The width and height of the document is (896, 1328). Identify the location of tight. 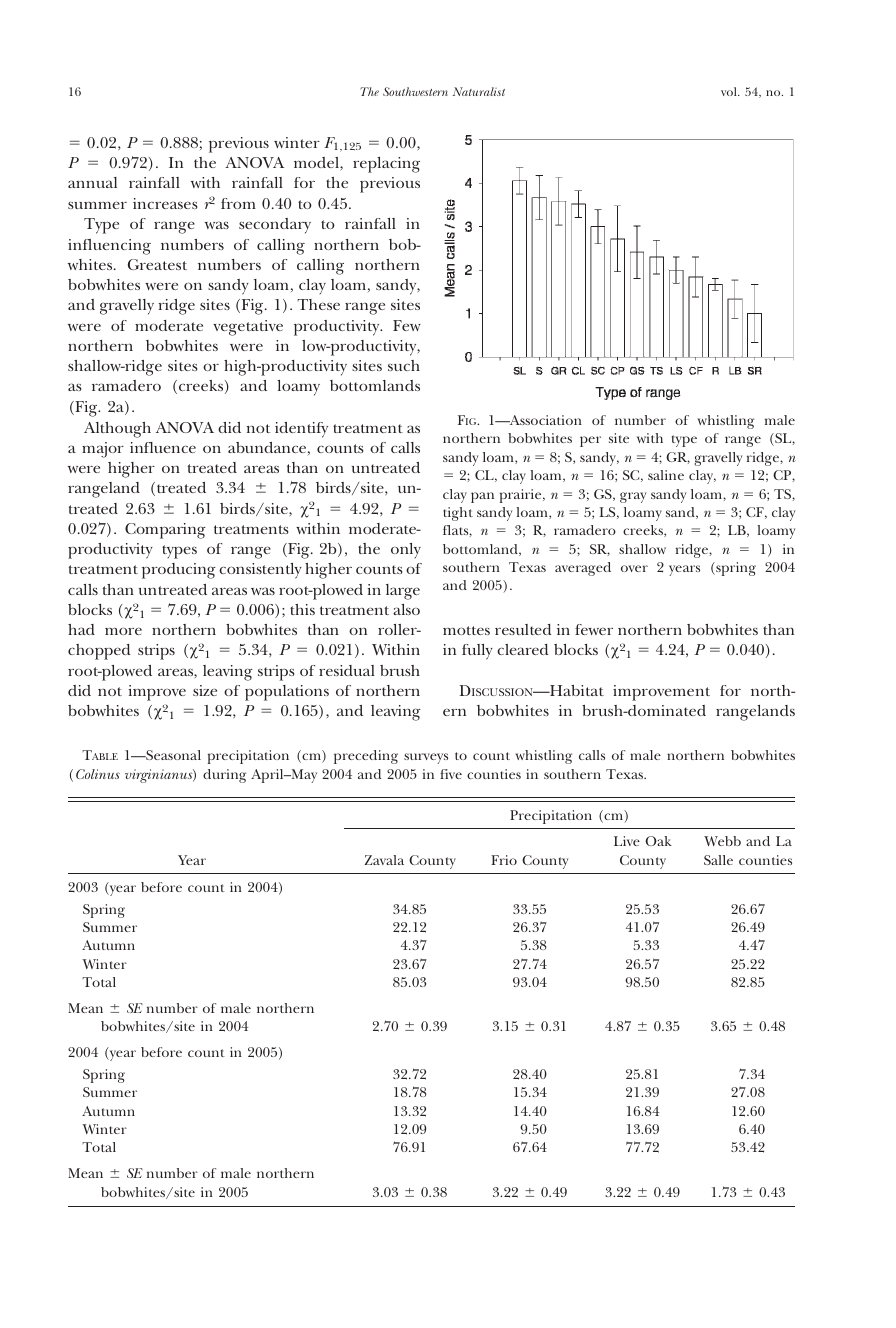
(458, 514).
